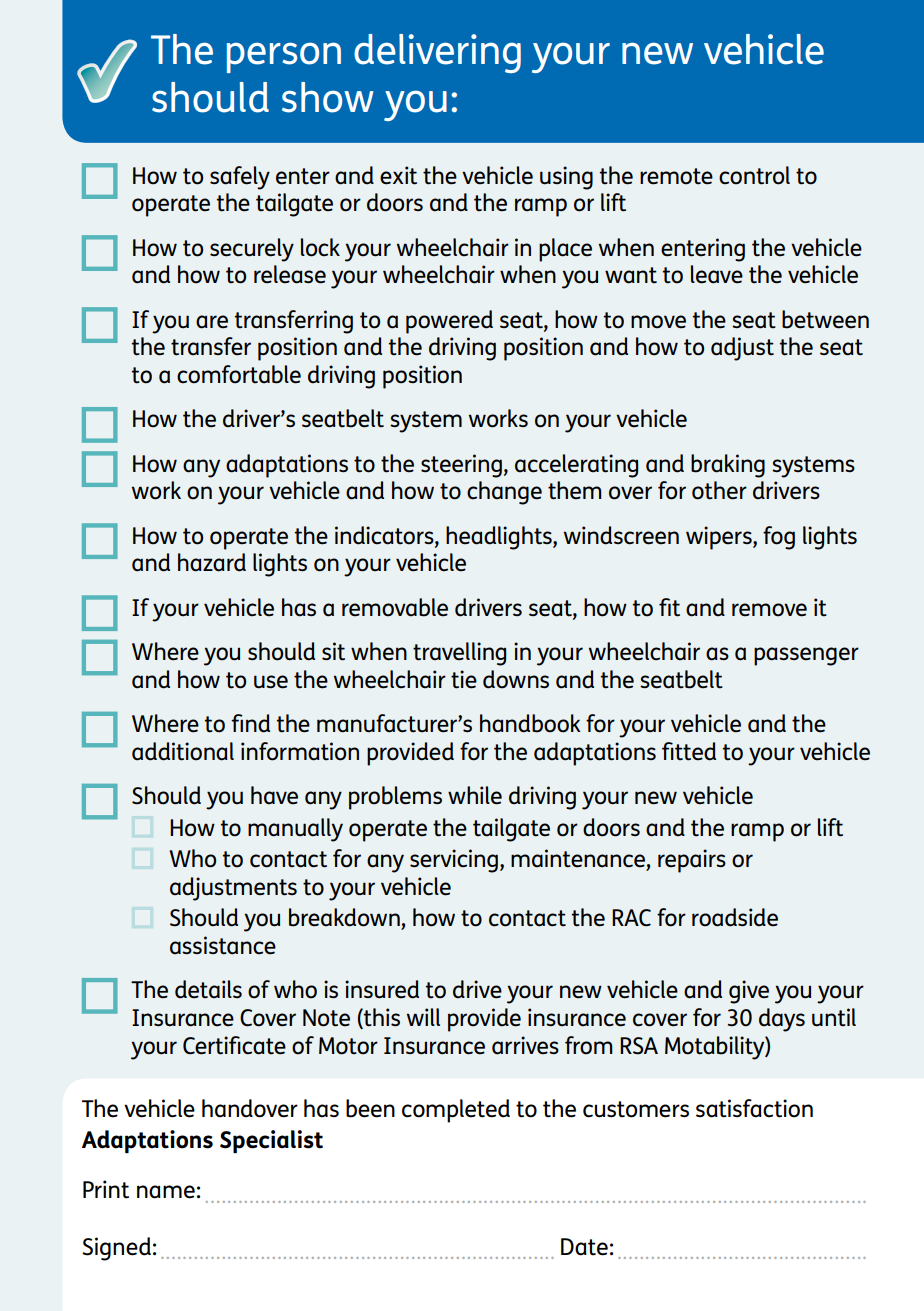  What do you see at coordinates (689, 751) in the screenshot?
I see `fitted` at bounding box center [689, 751].
